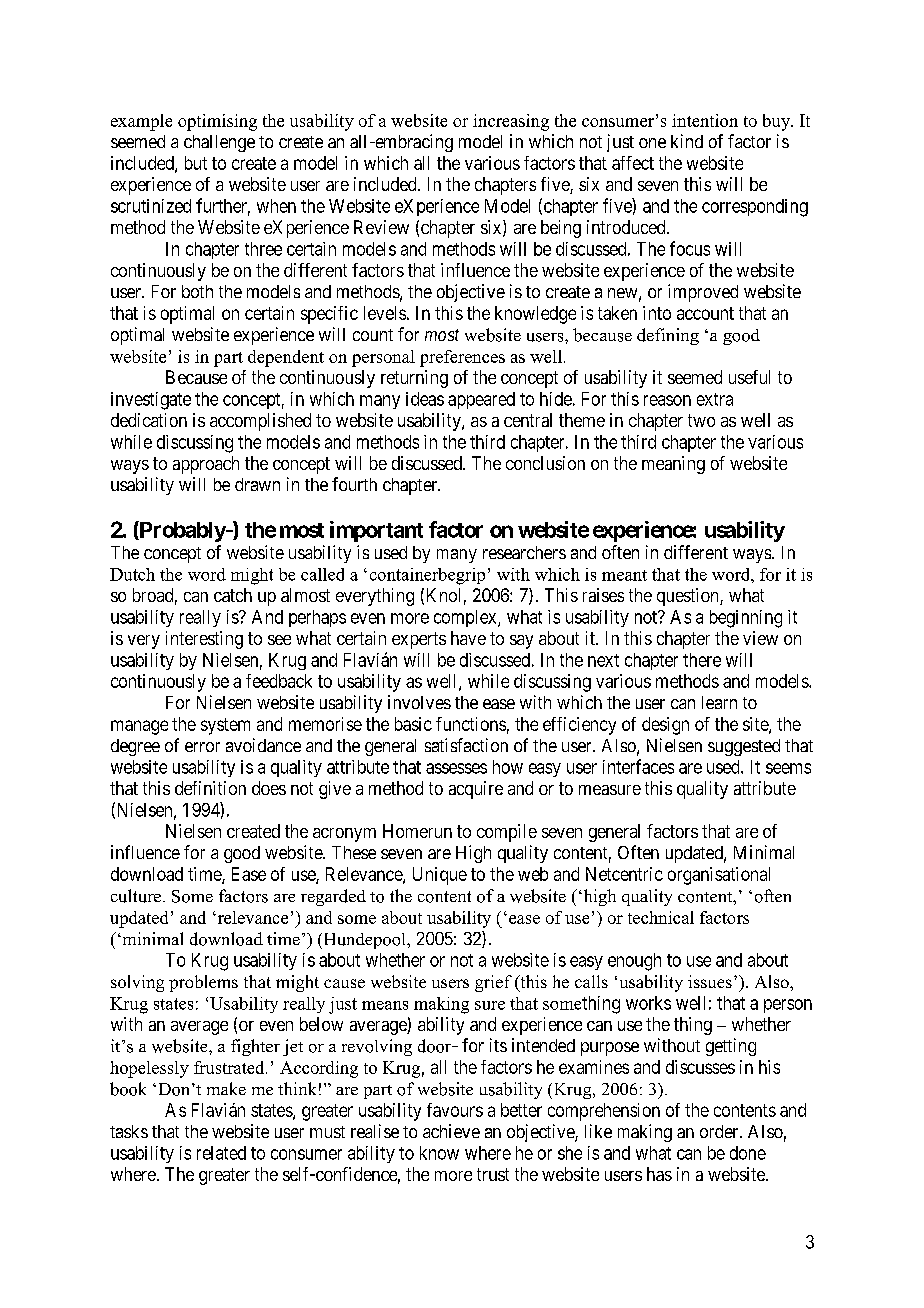 This screenshot has width=924, height=1308. Describe the element at coordinates (451, 1131) in the screenshot. I see `achieve` at that location.
